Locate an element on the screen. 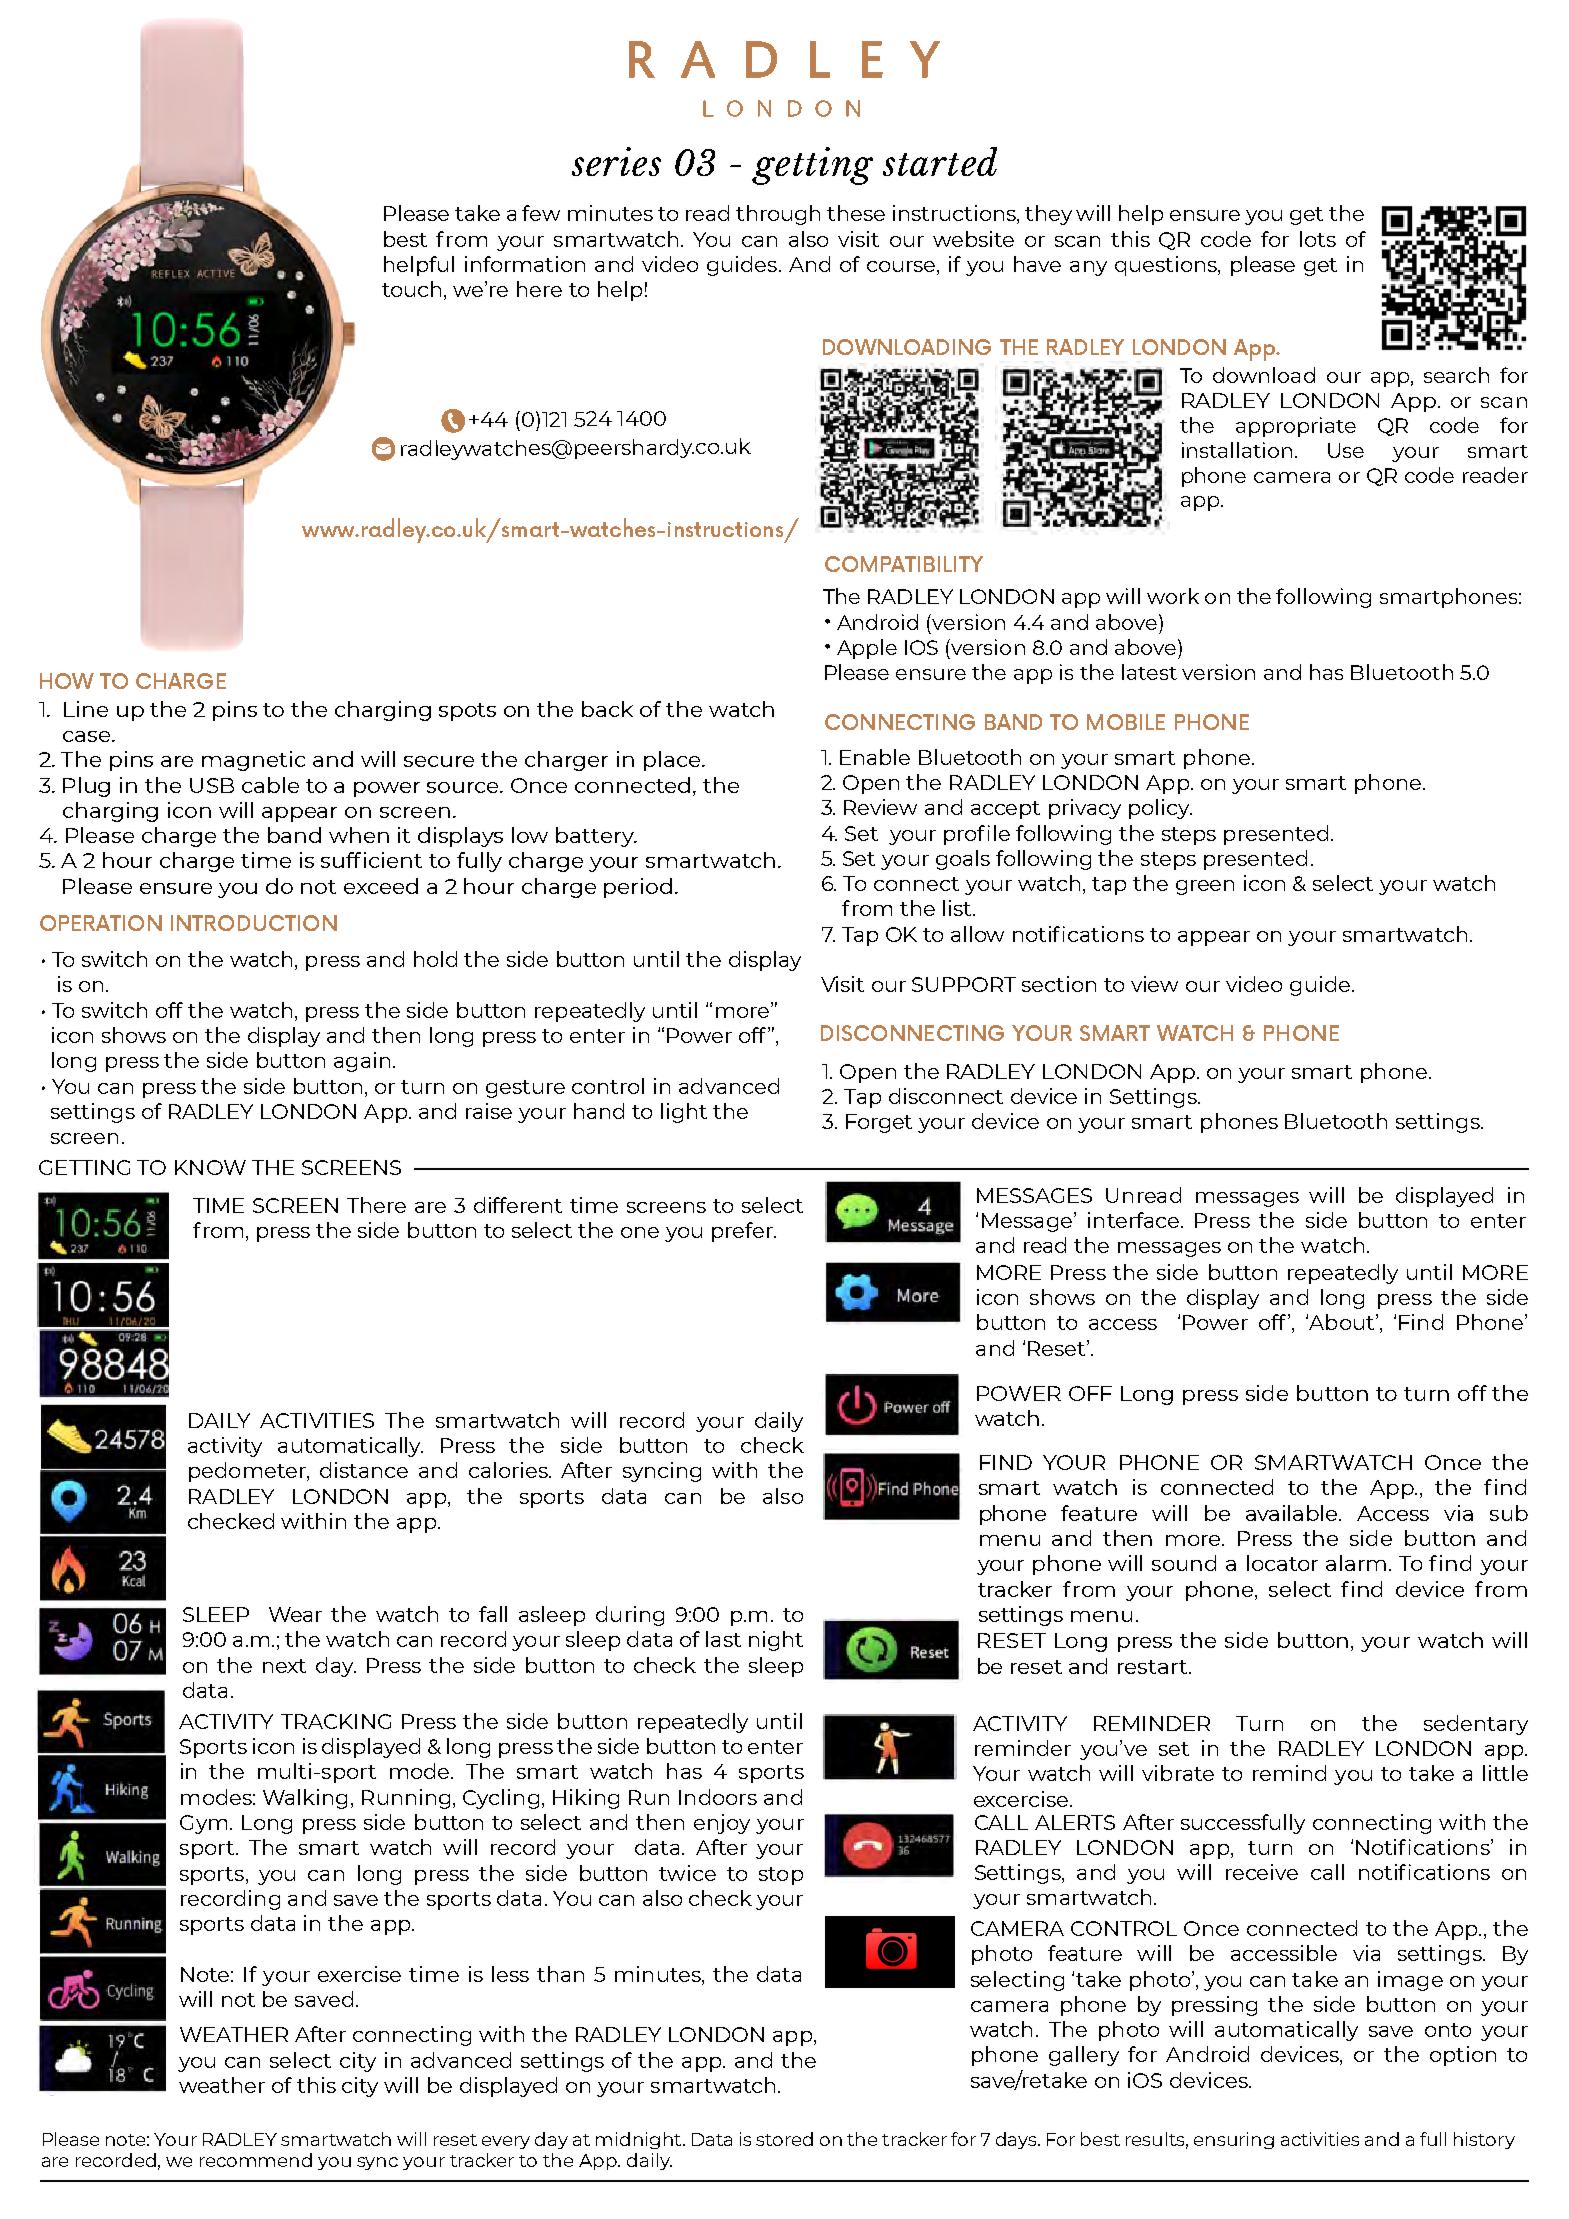 The width and height of the screenshot is (1569, 2219). interface is located at coordinates (1133, 1220).
